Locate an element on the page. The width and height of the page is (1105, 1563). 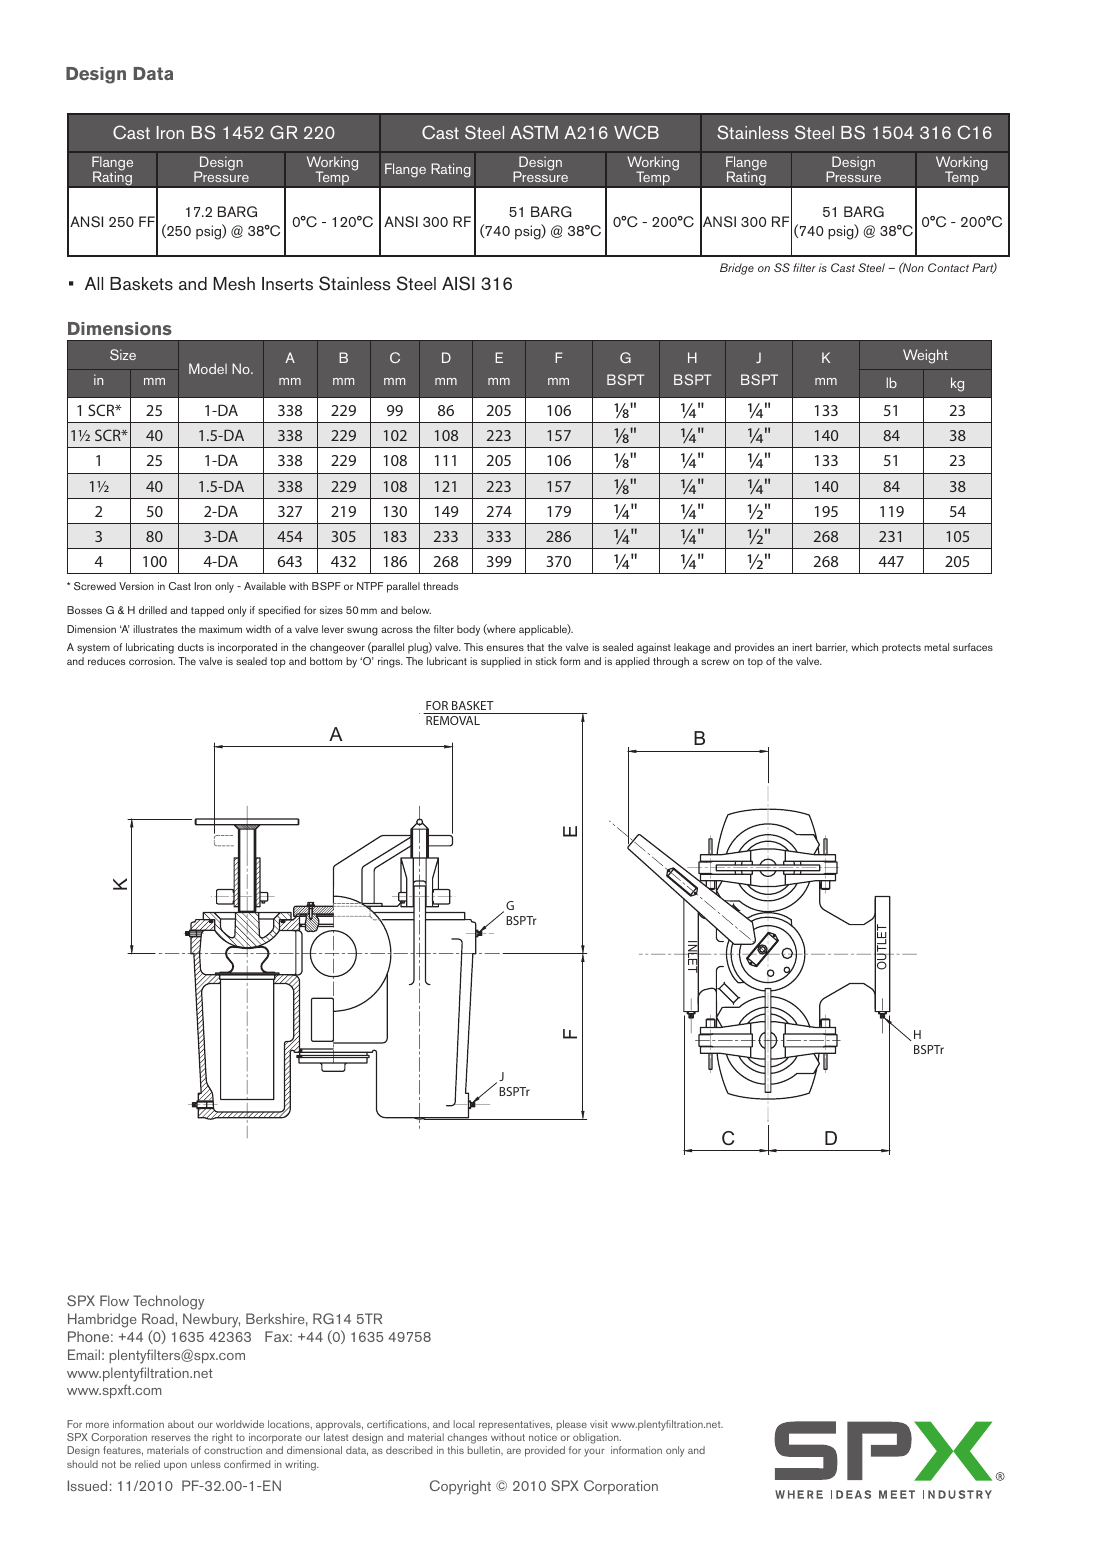
stick is located at coordinates (546, 661).
